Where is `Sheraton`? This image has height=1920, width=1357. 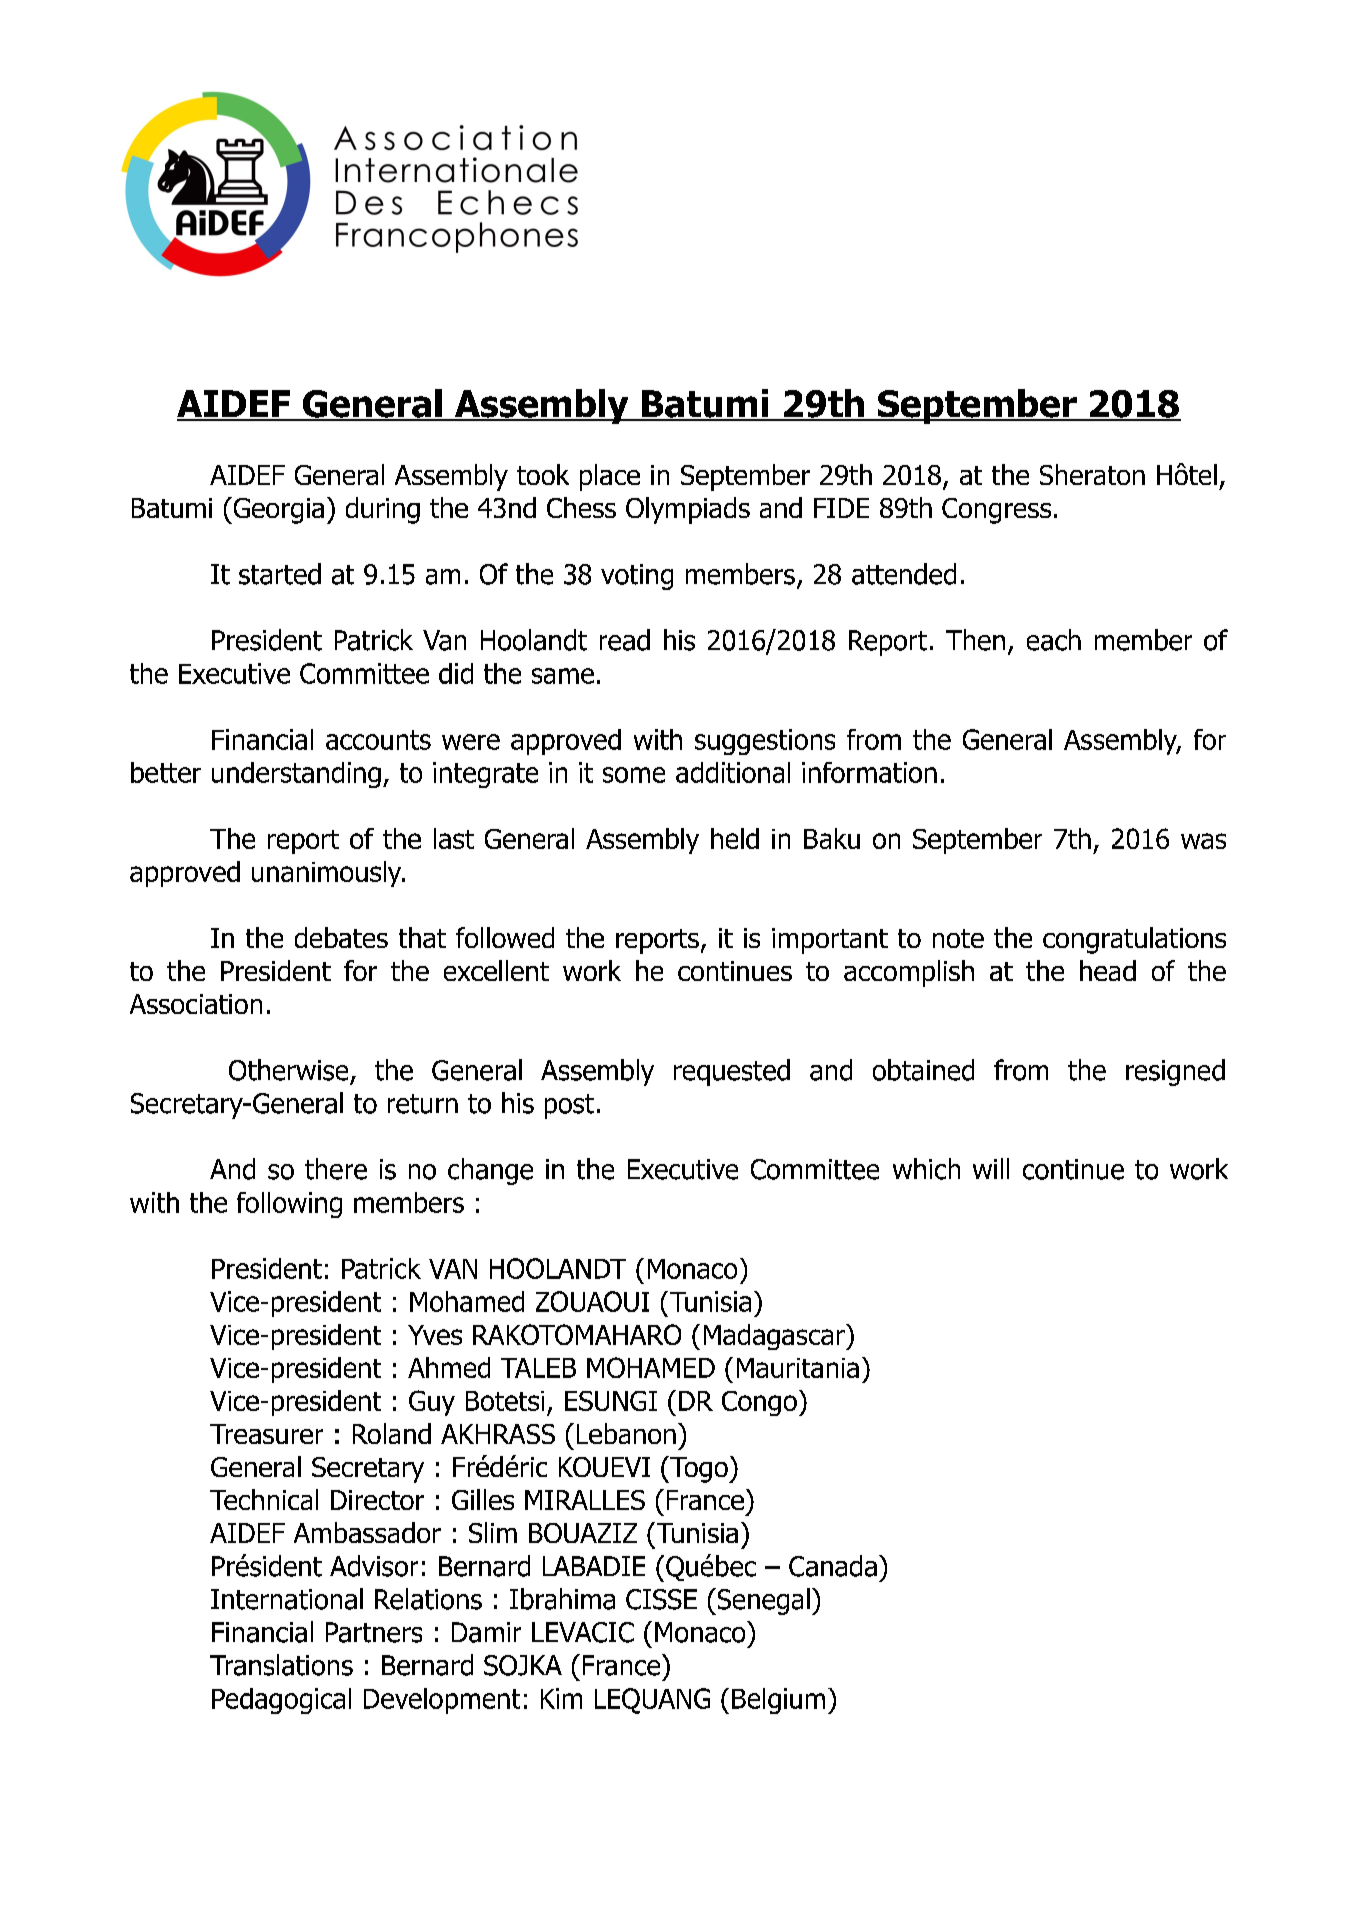 Sheraton is located at coordinates (1092, 474).
